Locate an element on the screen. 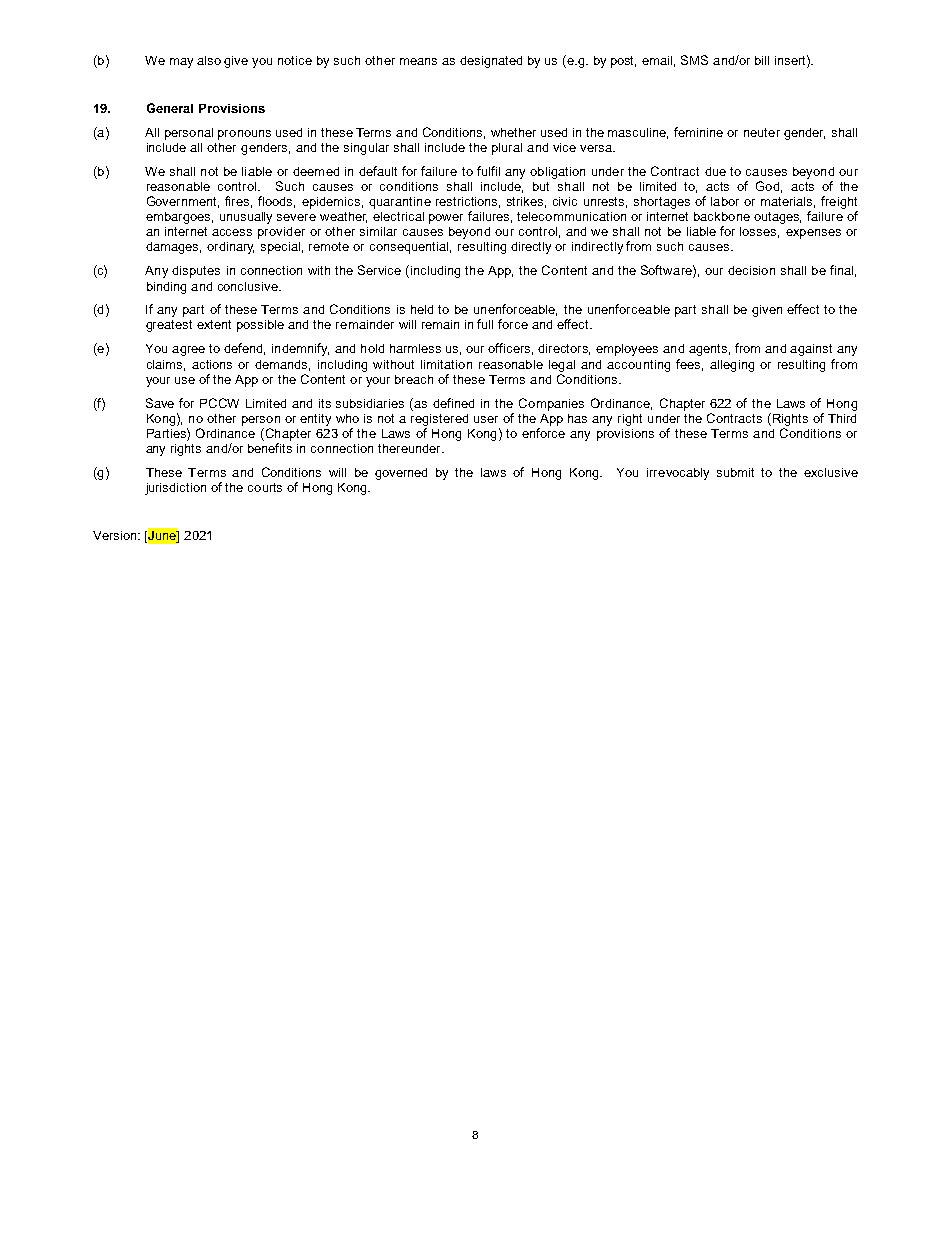 This screenshot has height=1233, width=952. actions is located at coordinates (212, 364).
